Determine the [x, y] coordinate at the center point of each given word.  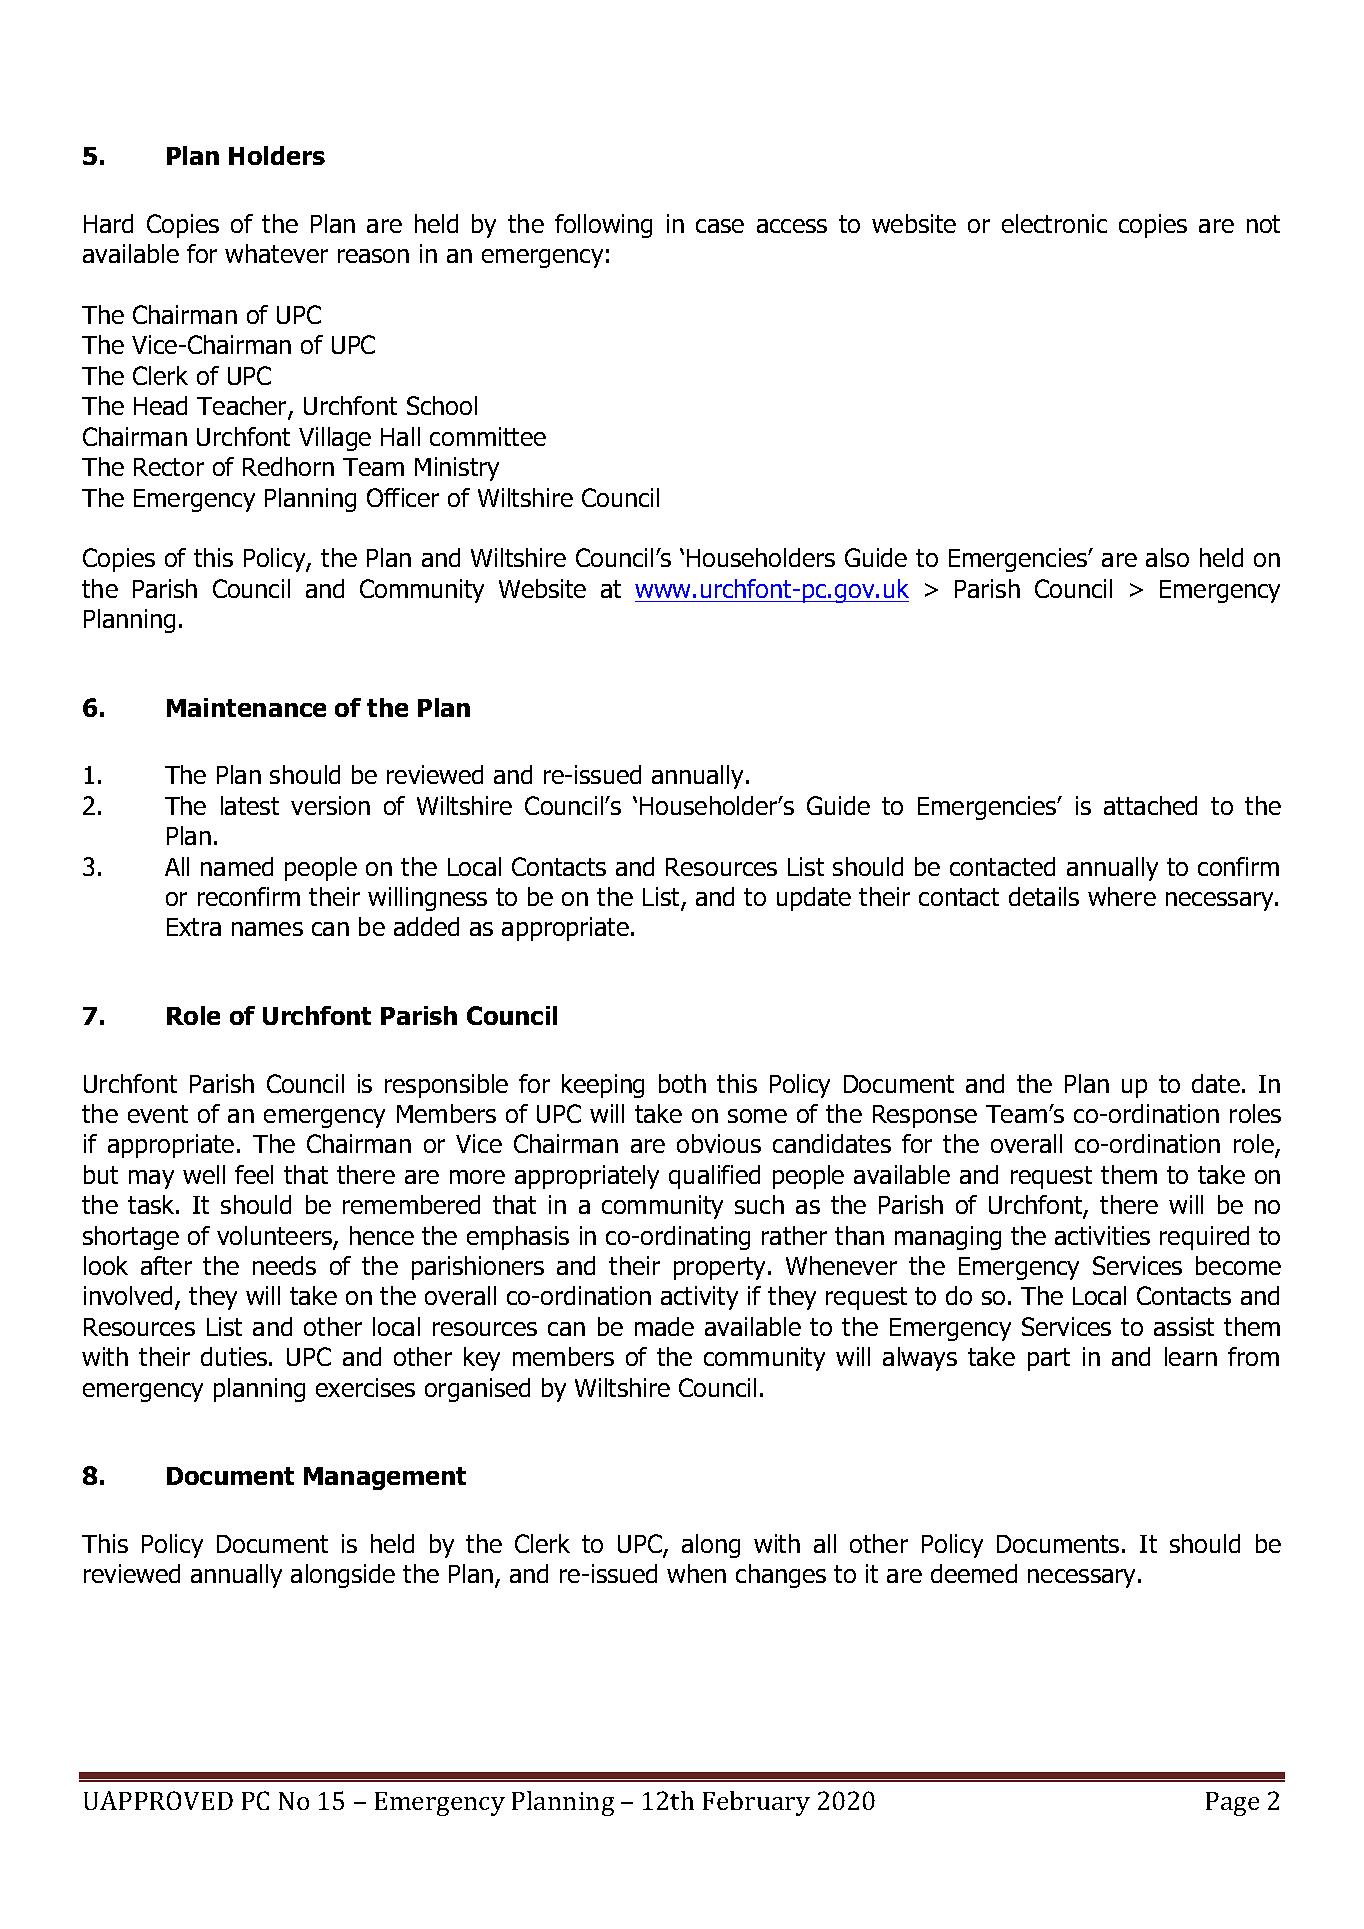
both [682, 1083]
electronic [1054, 223]
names [267, 929]
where [1122, 896]
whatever [276, 253]
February [756, 1803]
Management [385, 1478]
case [720, 226]
